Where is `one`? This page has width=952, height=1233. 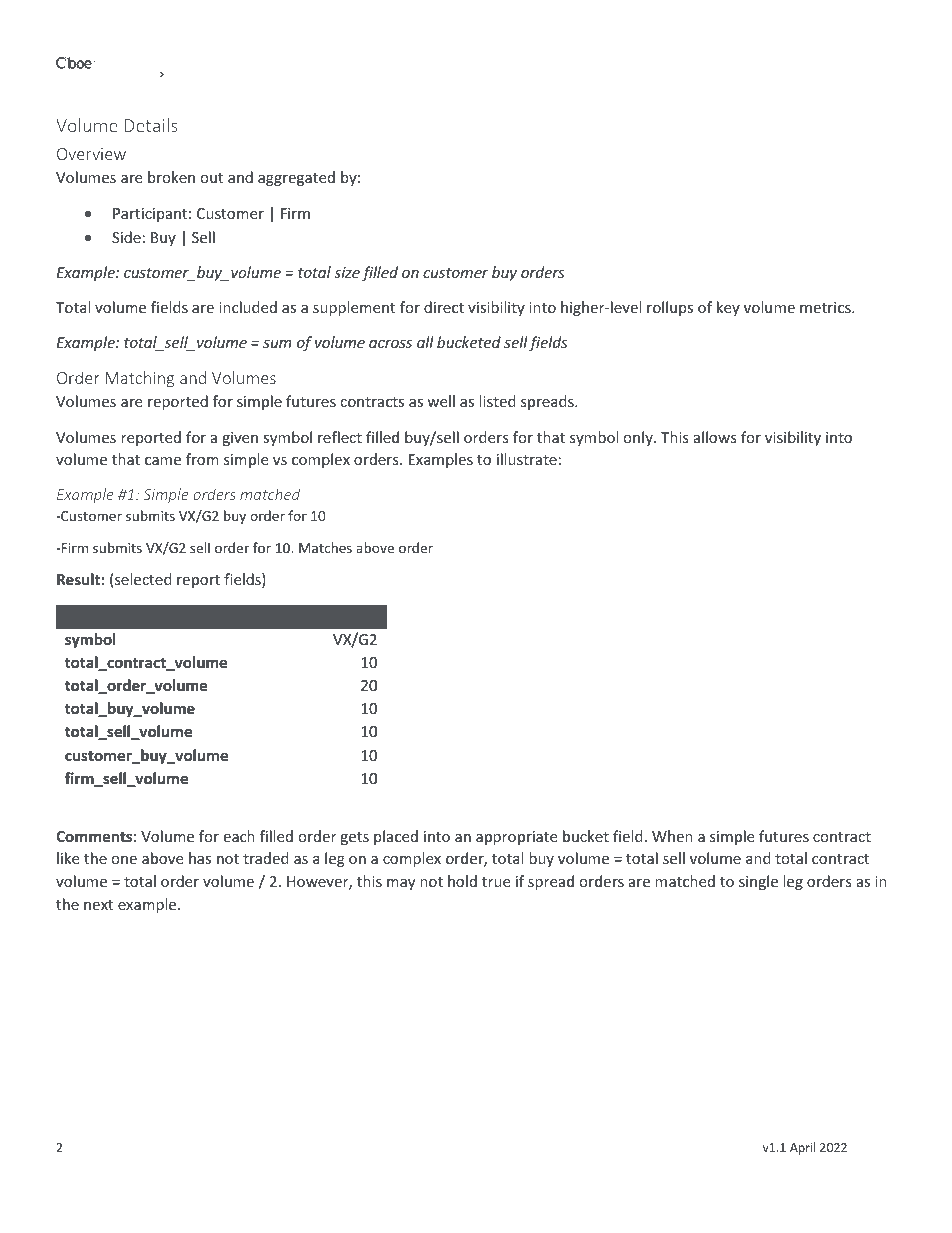
one is located at coordinates (124, 860).
